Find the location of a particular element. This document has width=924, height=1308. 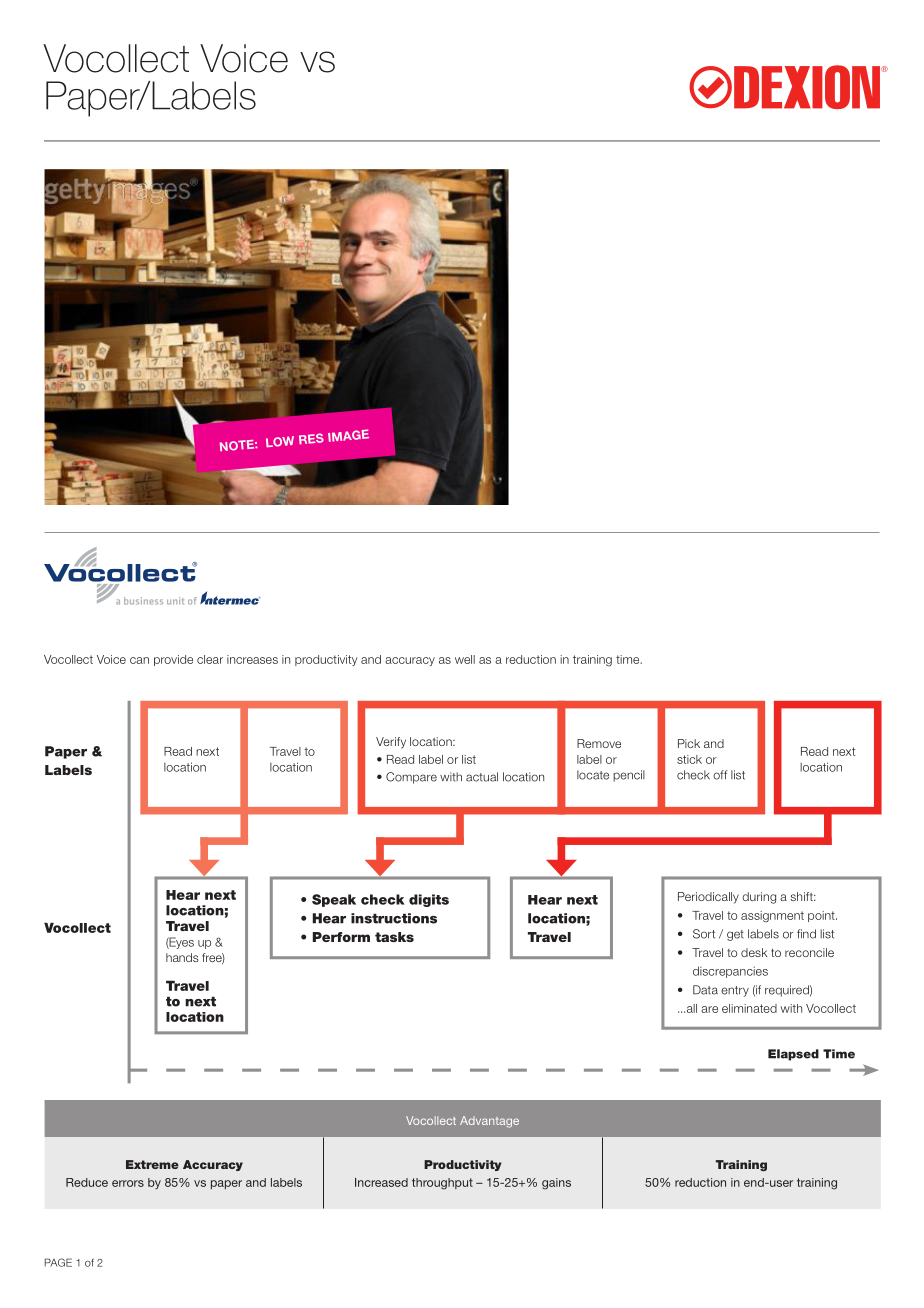

hands is located at coordinates (182, 957).
